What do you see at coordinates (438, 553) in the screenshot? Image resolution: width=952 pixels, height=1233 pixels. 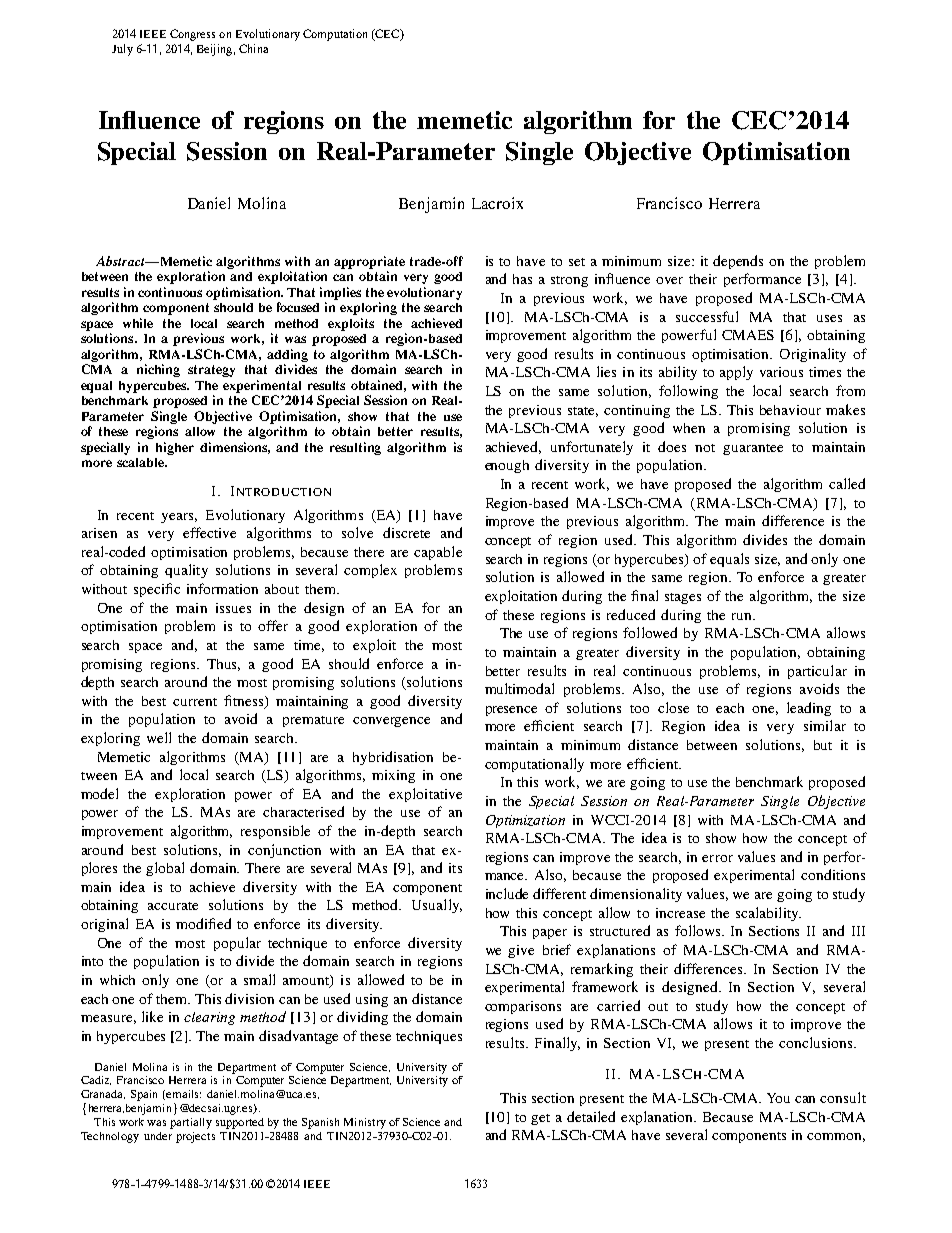 I see `capable` at bounding box center [438, 553].
